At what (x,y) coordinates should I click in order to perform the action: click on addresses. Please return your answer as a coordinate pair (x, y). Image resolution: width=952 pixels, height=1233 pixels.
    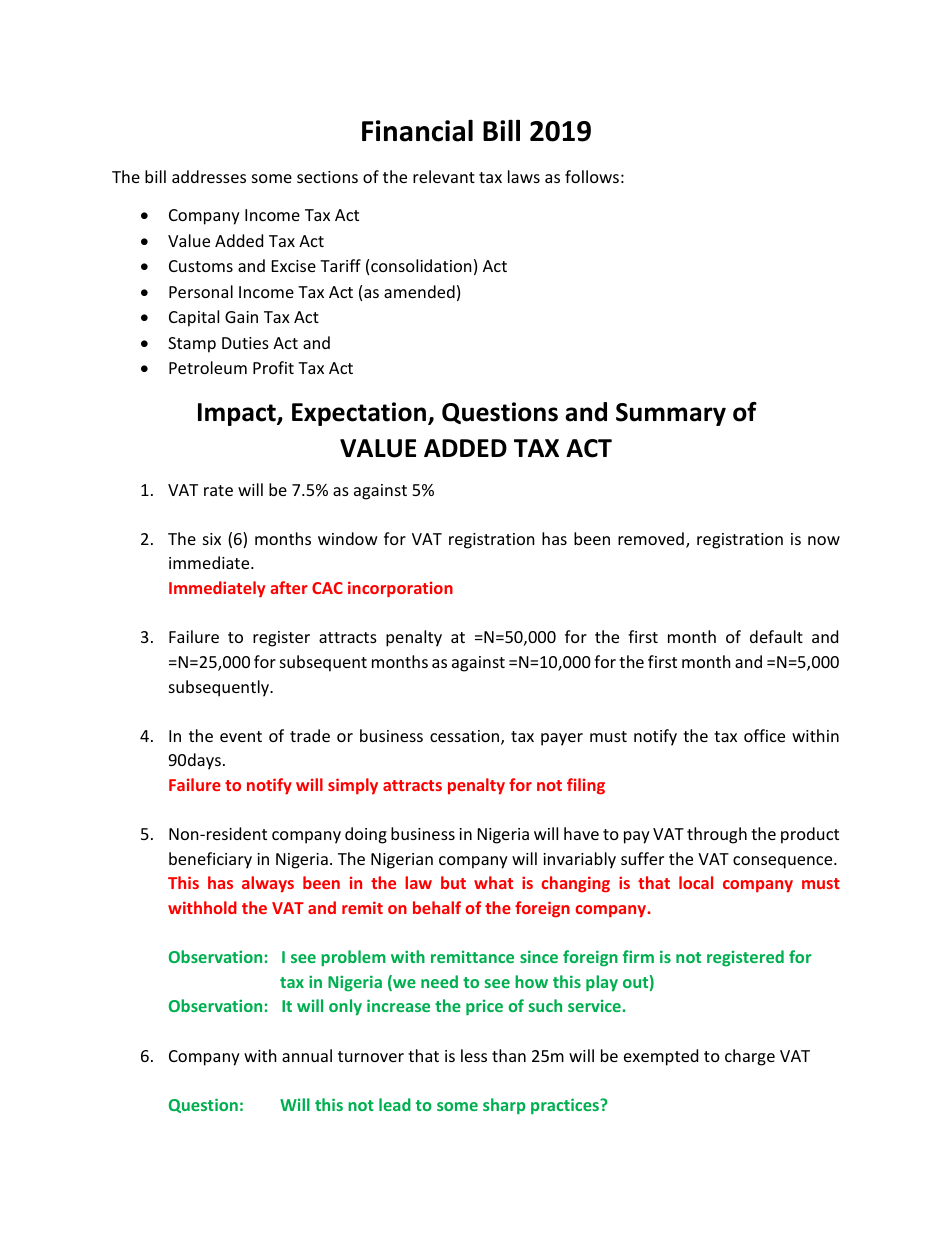
    Looking at the image, I should click on (209, 176).
